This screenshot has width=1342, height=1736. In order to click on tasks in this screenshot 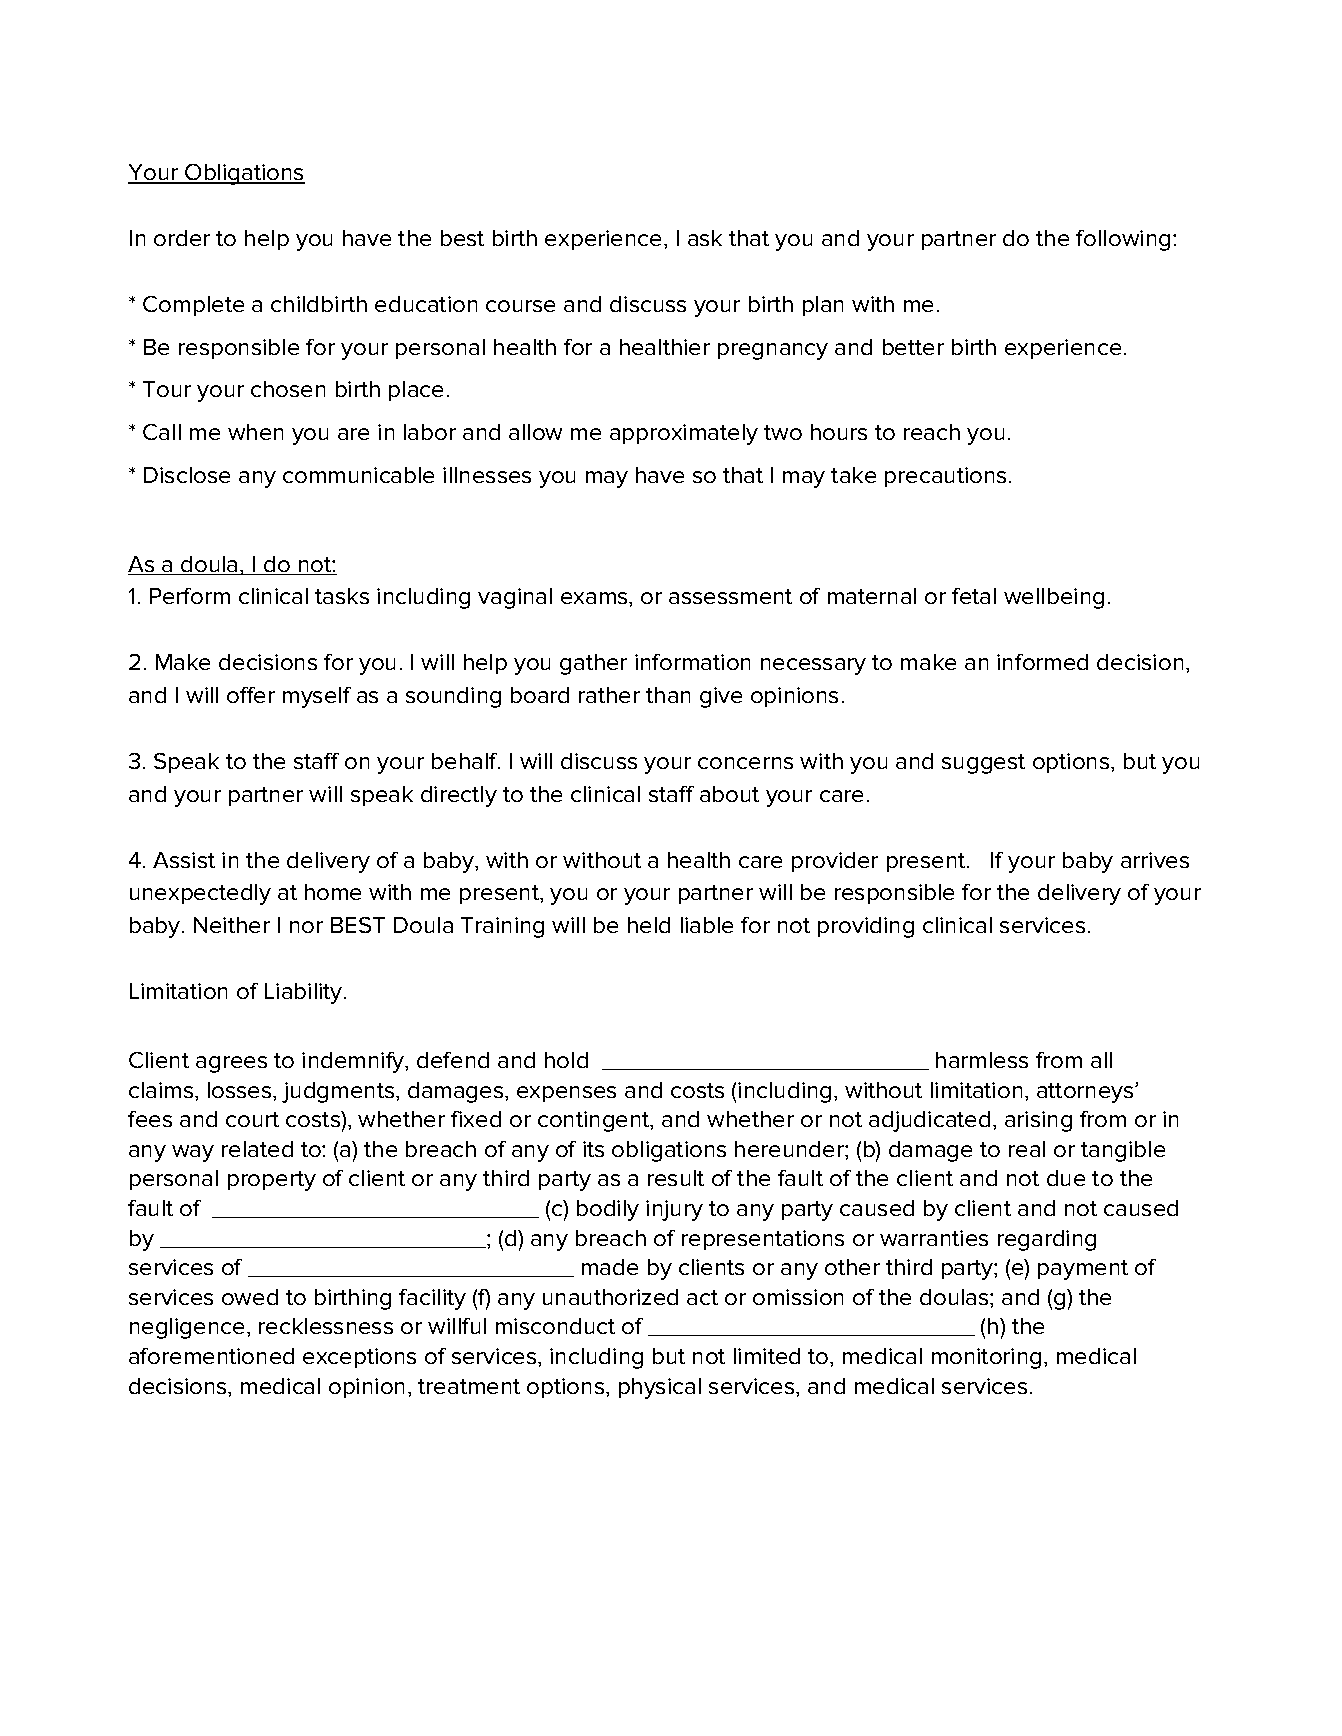, I will do `click(342, 596)`.
